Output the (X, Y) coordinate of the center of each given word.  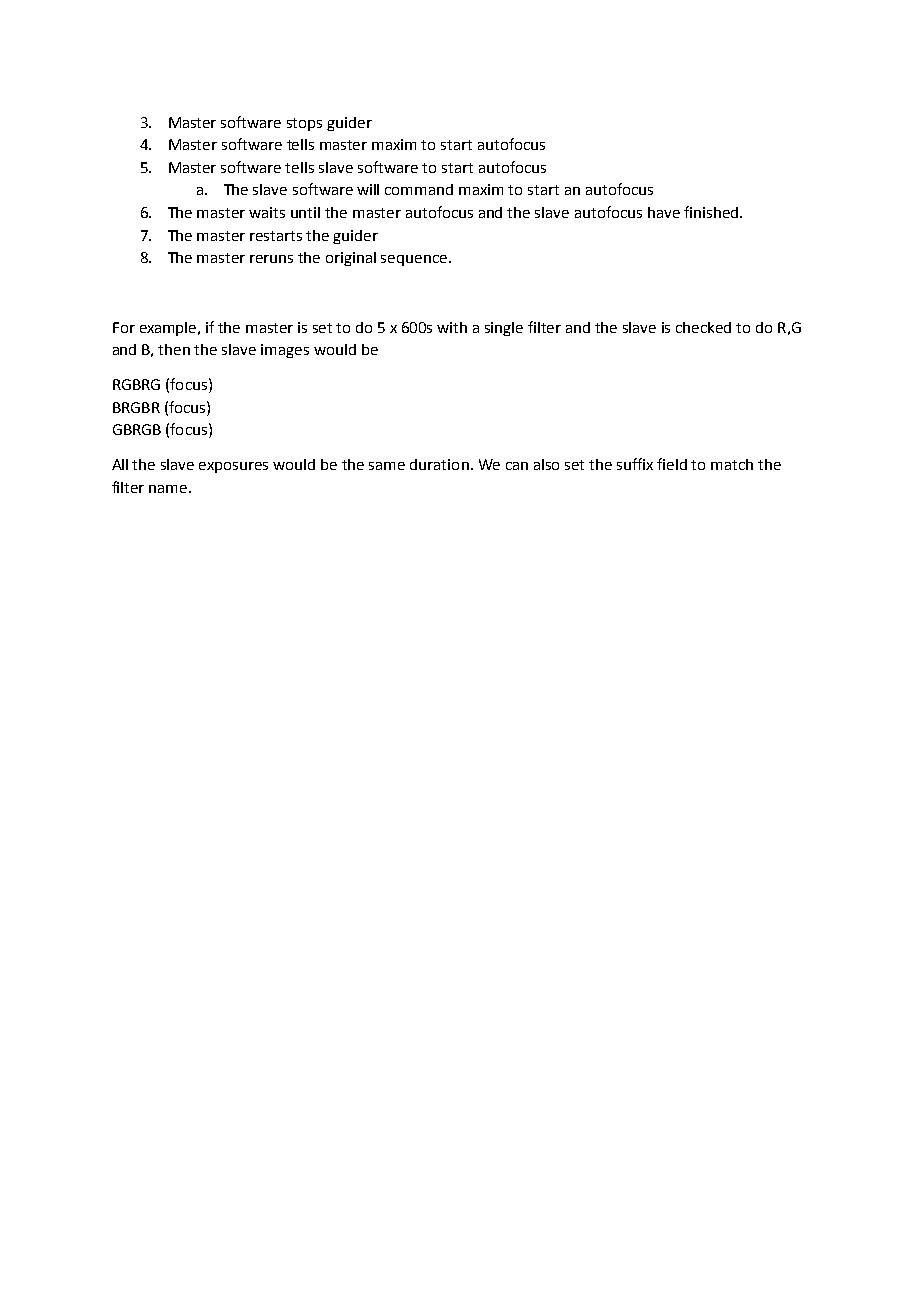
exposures (233, 467)
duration (439, 464)
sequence (415, 260)
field (672, 464)
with (452, 327)
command (419, 189)
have (664, 212)
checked (703, 327)
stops (304, 124)
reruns (271, 259)
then (174, 349)
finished (711, 212)
